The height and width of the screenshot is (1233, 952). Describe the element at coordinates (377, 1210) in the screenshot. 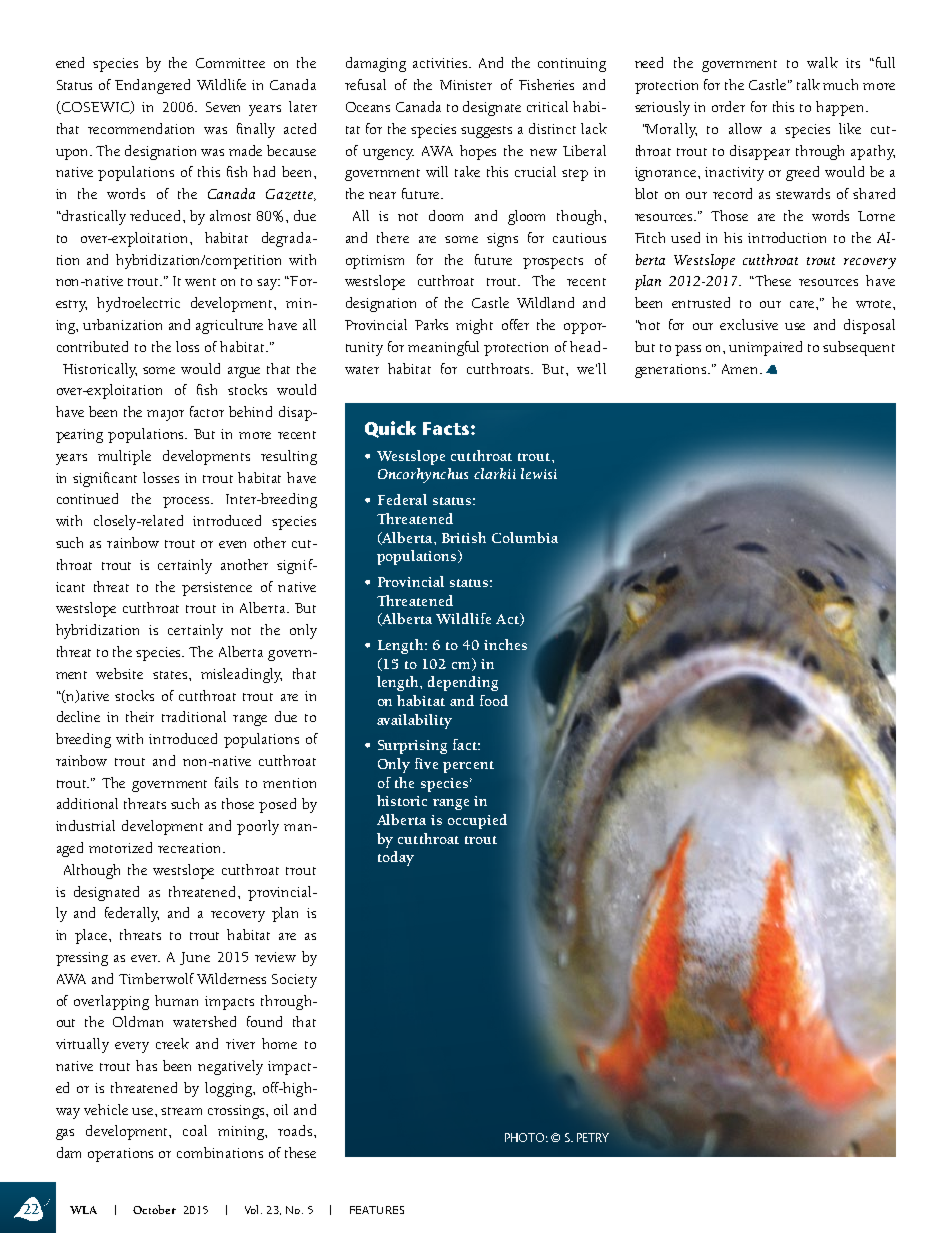

I see `FEATURES` at that location.
